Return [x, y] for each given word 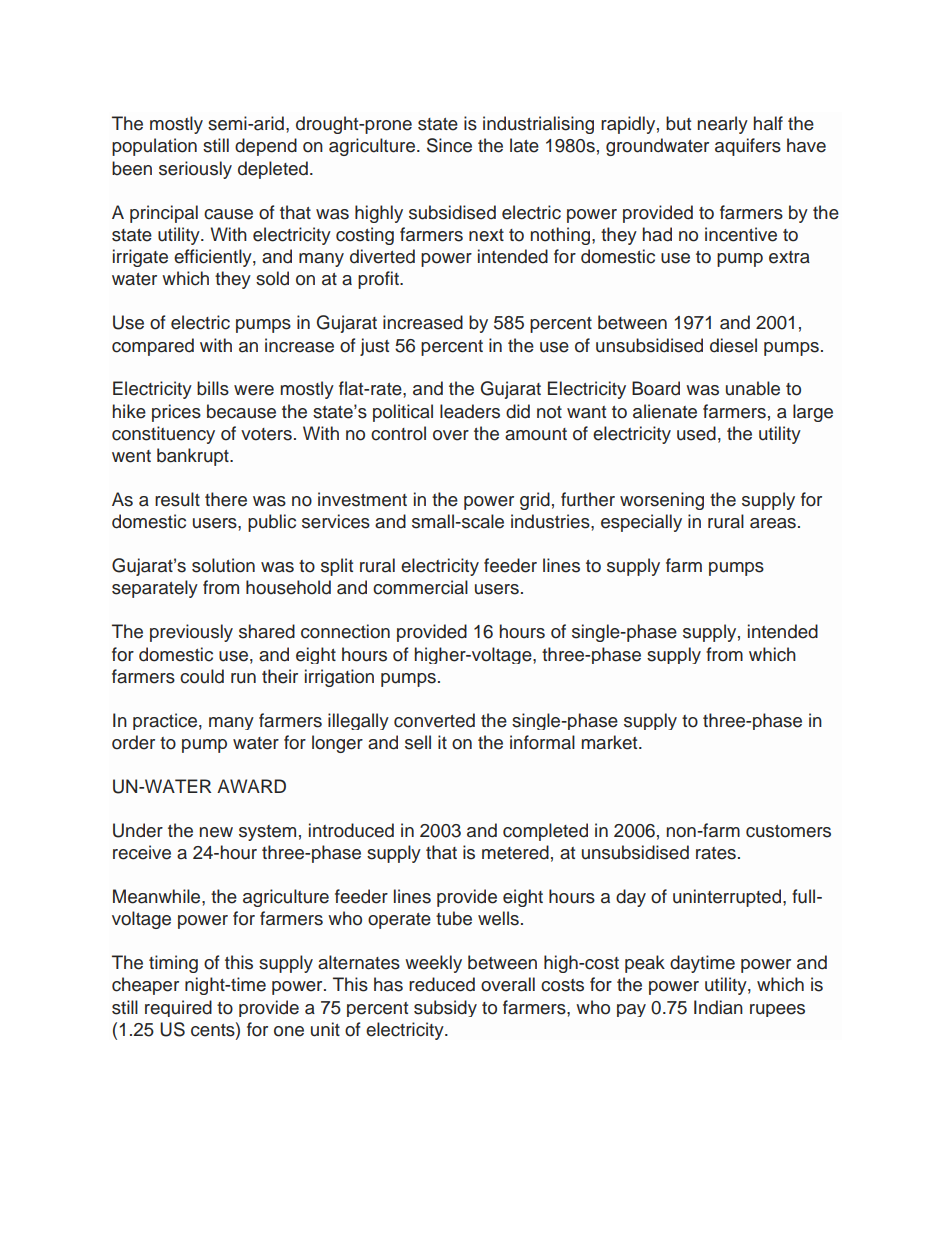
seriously [195, 170]
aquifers [748, 147]
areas [773, 523]
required [178, 1008]
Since [449, 145]
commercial [420, 587]
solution [223, 565]
